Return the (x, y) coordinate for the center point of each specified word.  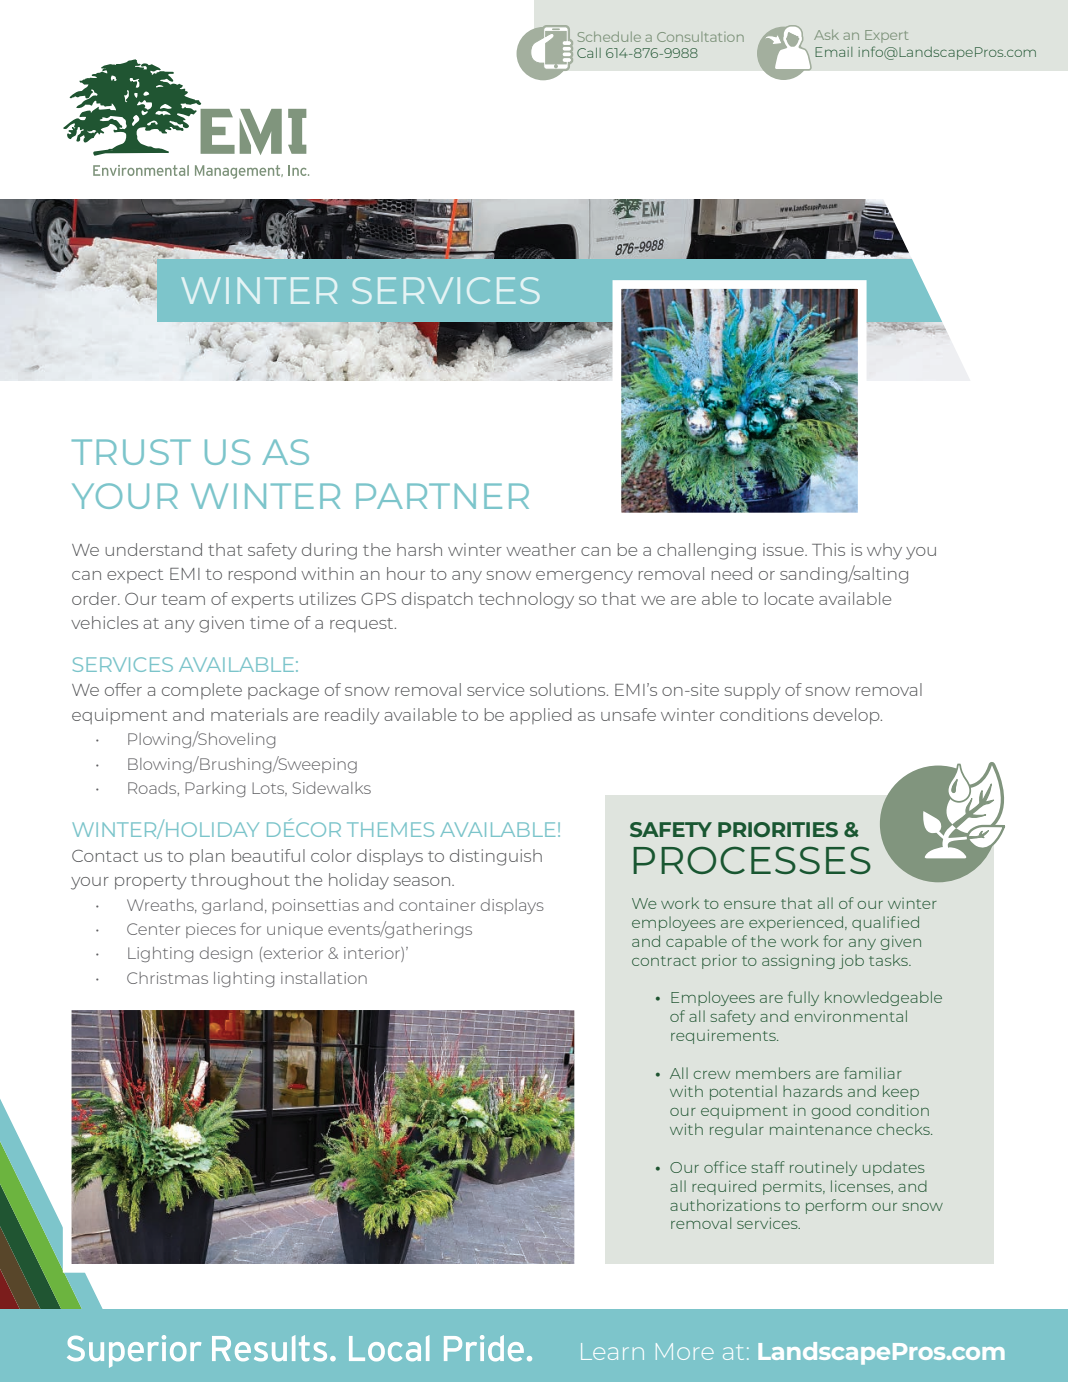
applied (541, 716)
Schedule (609, 37)
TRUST (131, 452)
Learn (612, 1351)
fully (803, 998)
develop (847, 716)
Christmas (167, 978)
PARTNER (442, 496)
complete (202, 691)
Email (833, 52)
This (828, 549)
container (437, 905)
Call (589, 53)
